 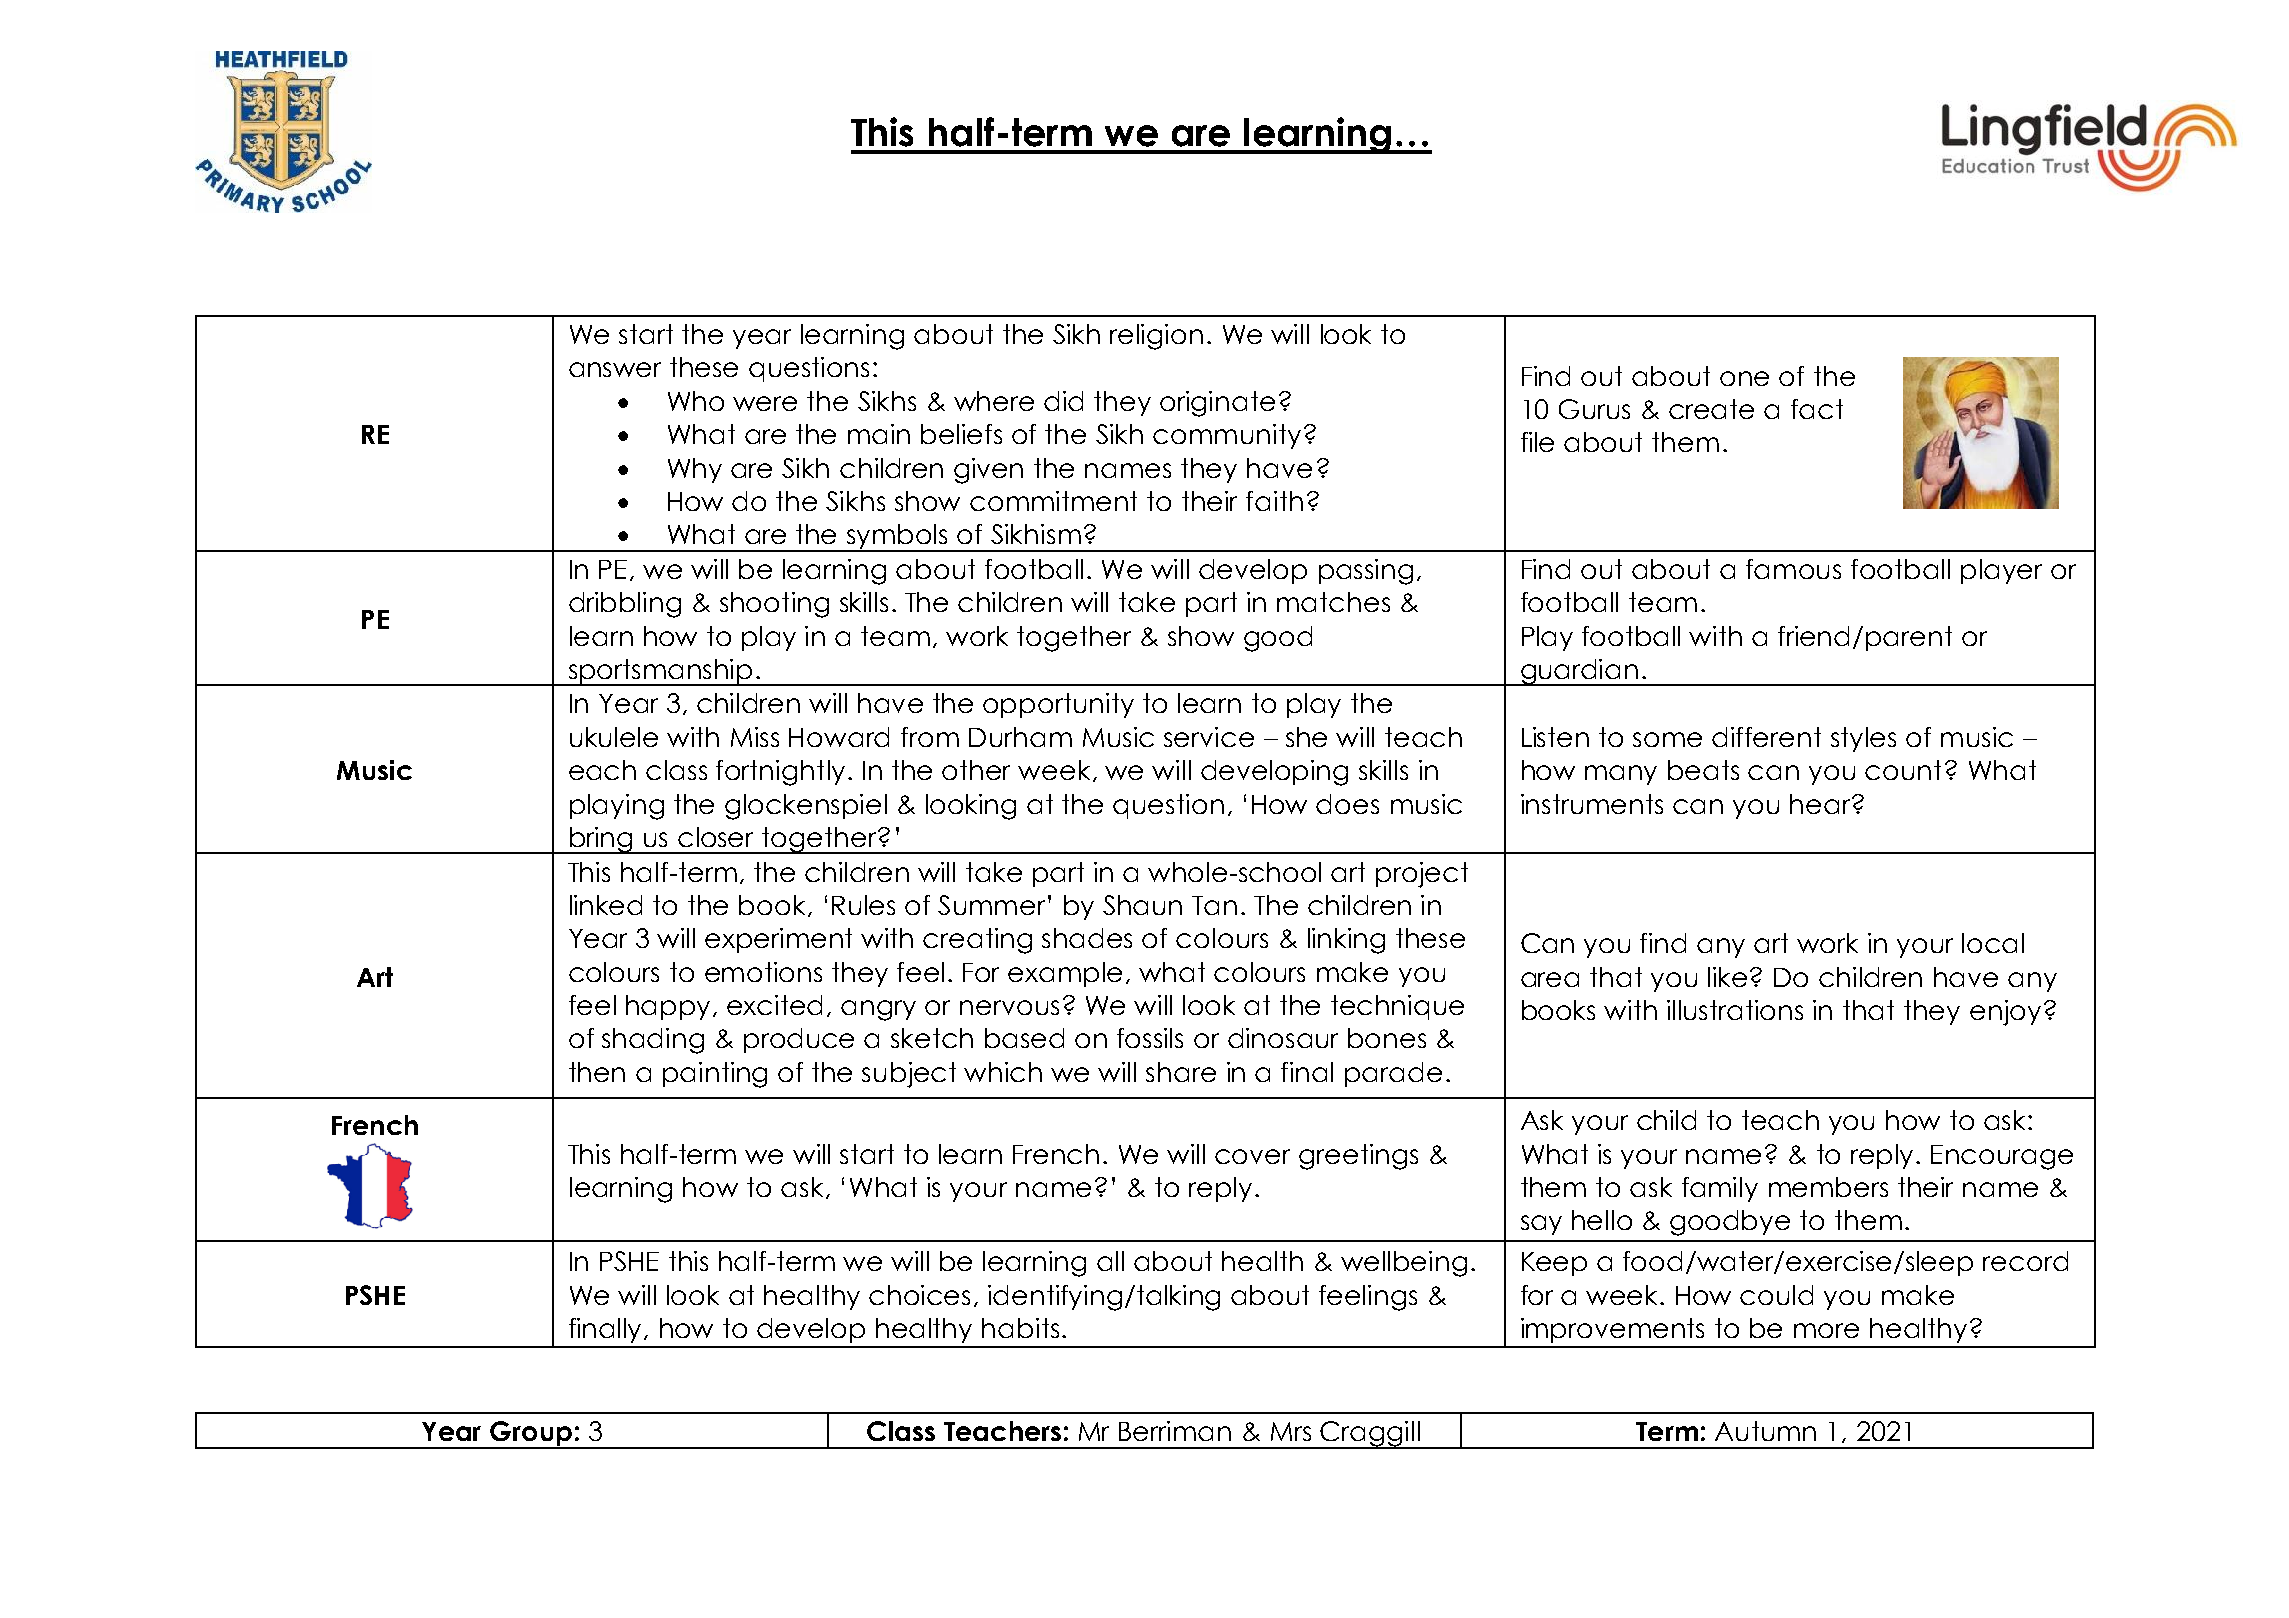 I want to click on Autumn, so click(x=1765, y=1431).
